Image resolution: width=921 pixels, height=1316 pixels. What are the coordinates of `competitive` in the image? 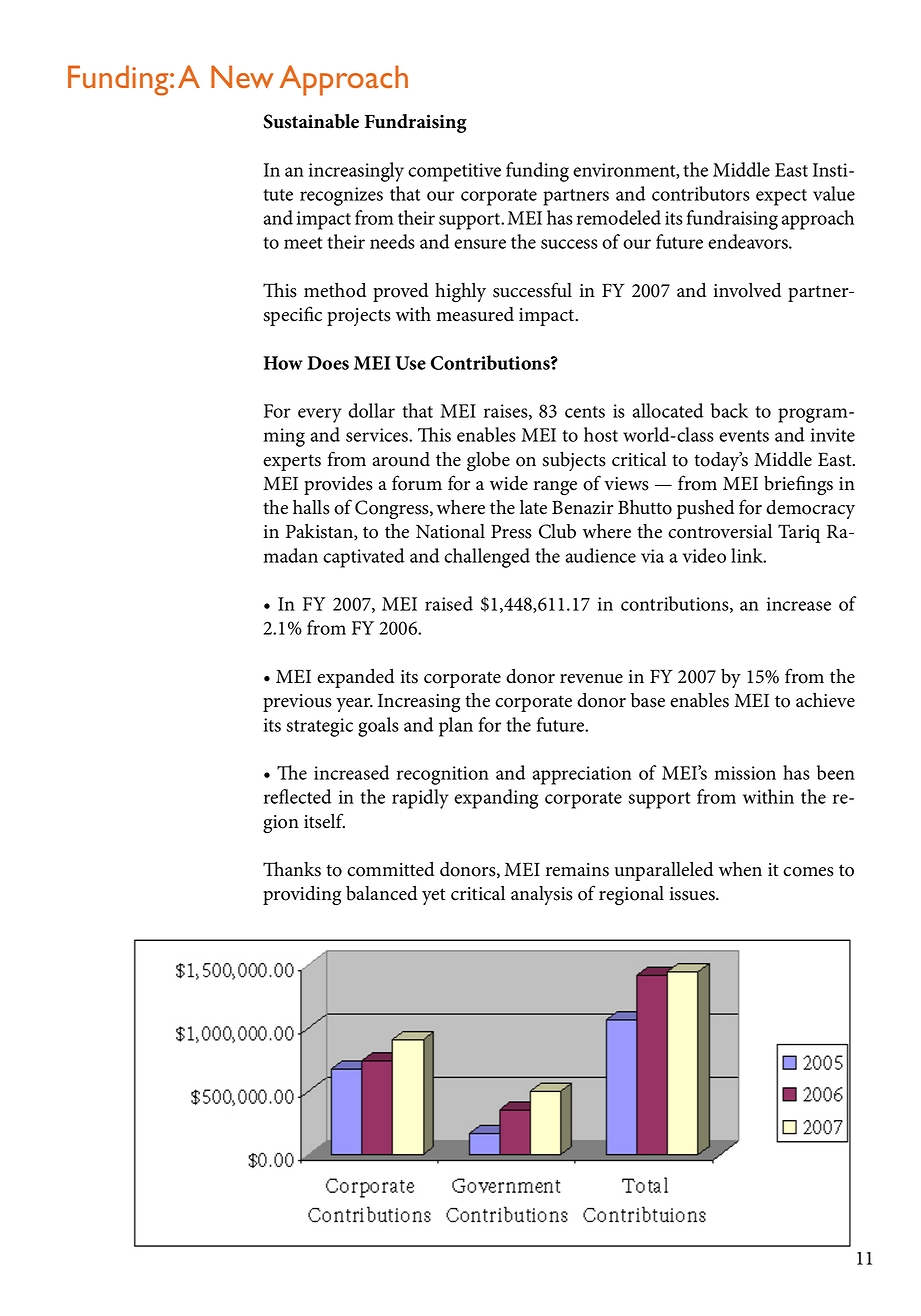 It's located at (454, 172).
